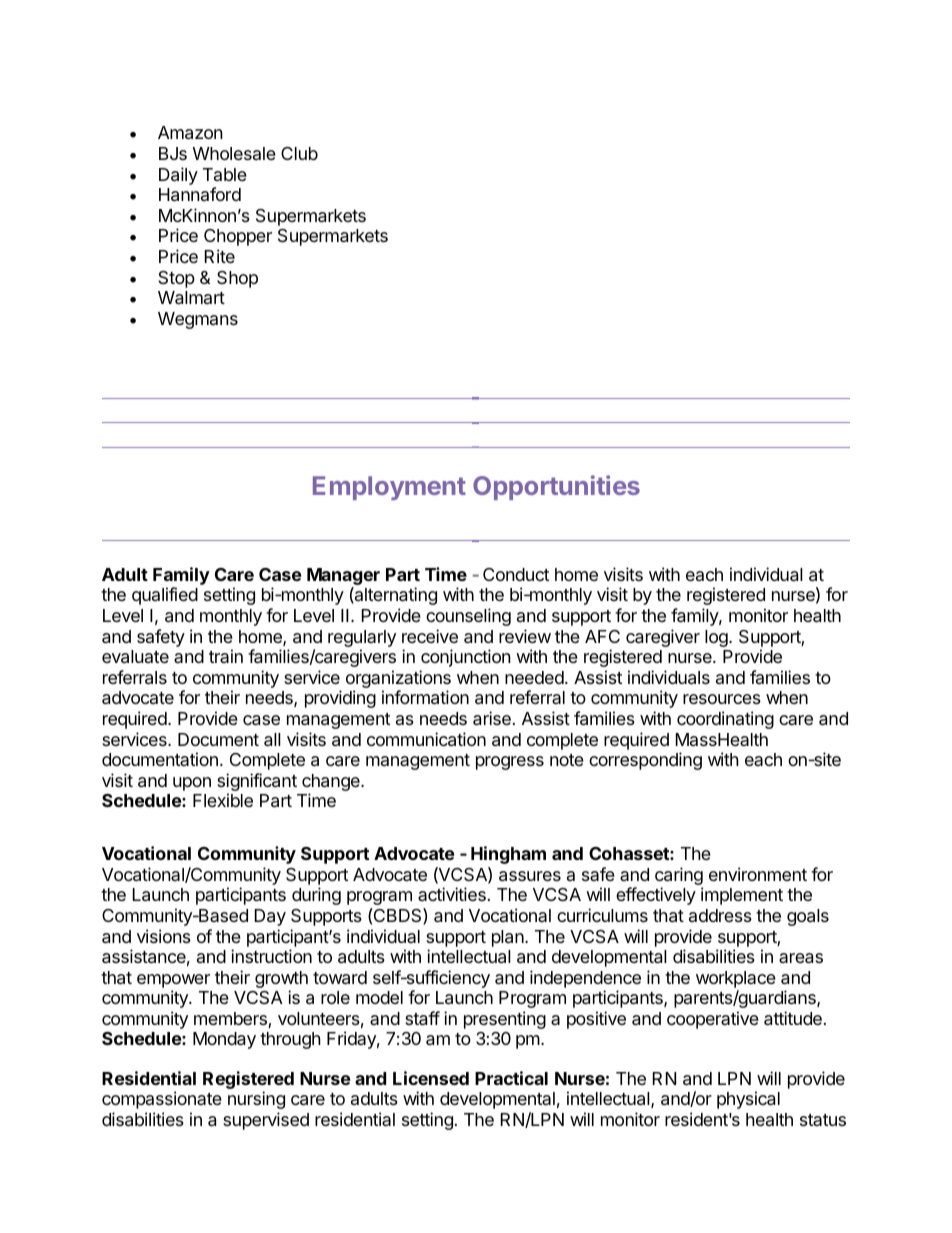  What do you see at coordinates (299, 153) in the screenshot?
I see `Club` at bounding box center [299, 153].
